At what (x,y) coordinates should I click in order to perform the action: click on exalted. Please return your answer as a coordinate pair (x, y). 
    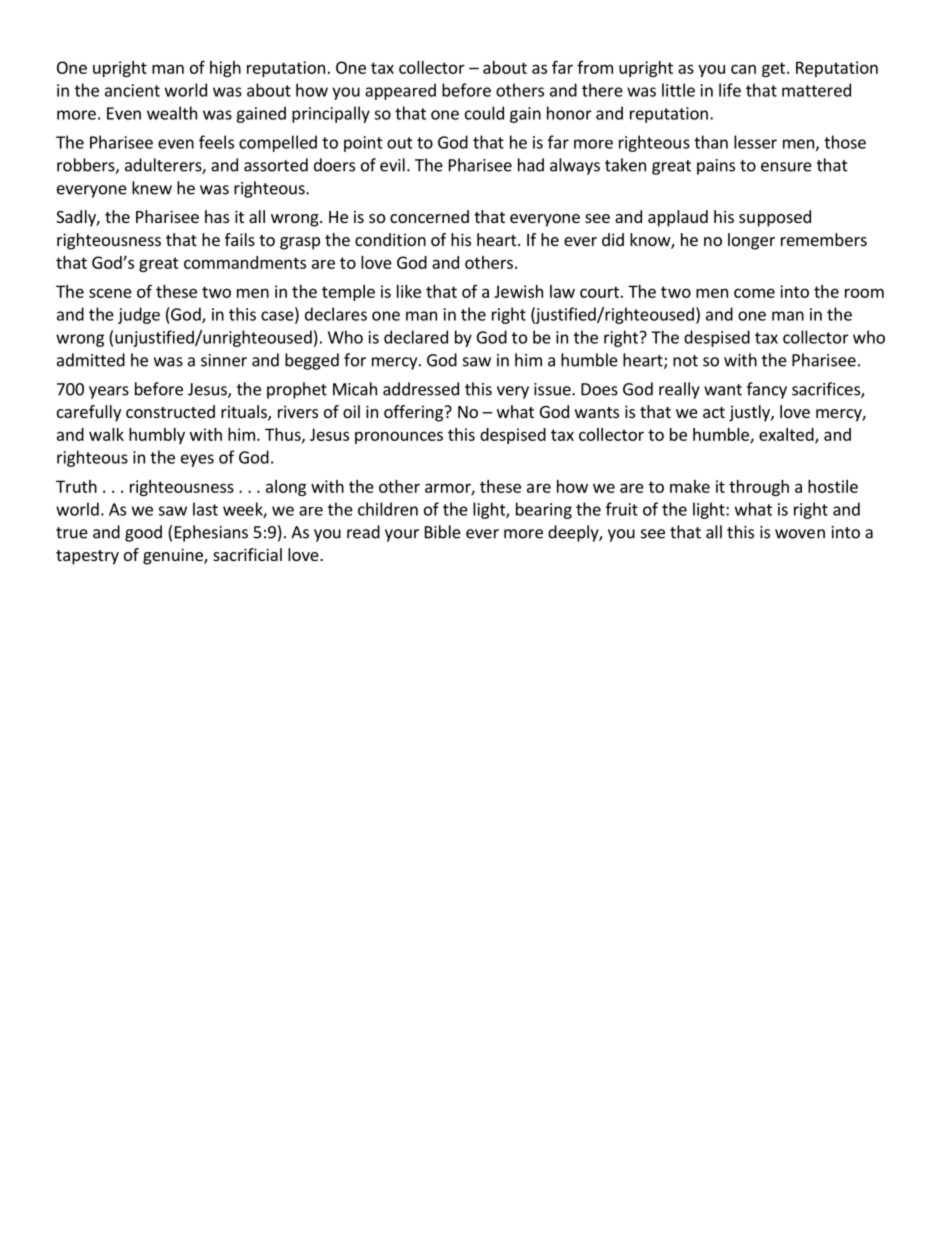
    Looking at the image, I should click on (787, 435).
